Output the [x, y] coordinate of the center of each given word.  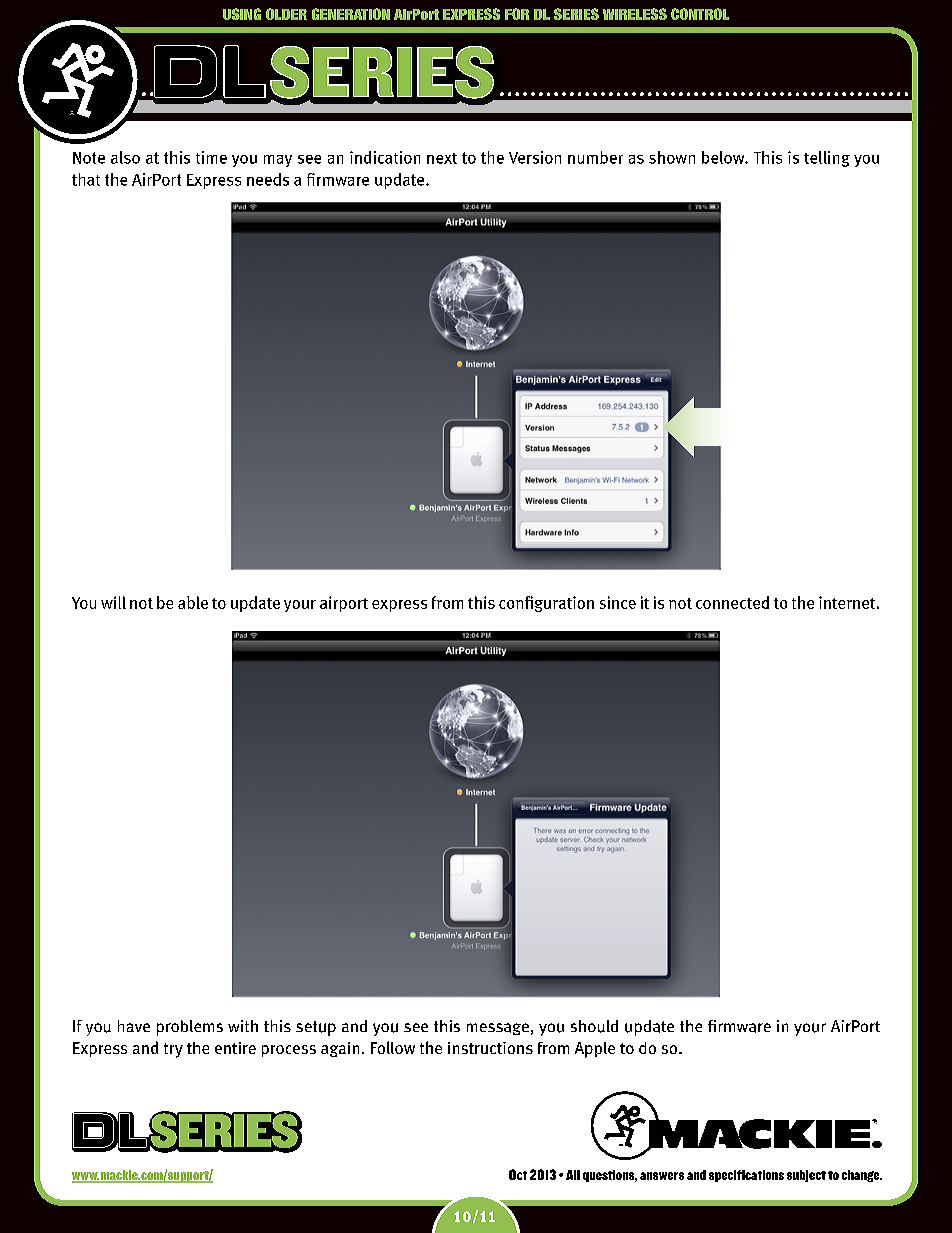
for [517, 14]
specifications [746, 1176]
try [173, 1050]
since [618, 602]
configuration [546, 604]
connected [732, 602]
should [594, 1026]
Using [242, 14]
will [113, 602]
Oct [518, 1174]
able [193, 602]
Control [700, 14]
